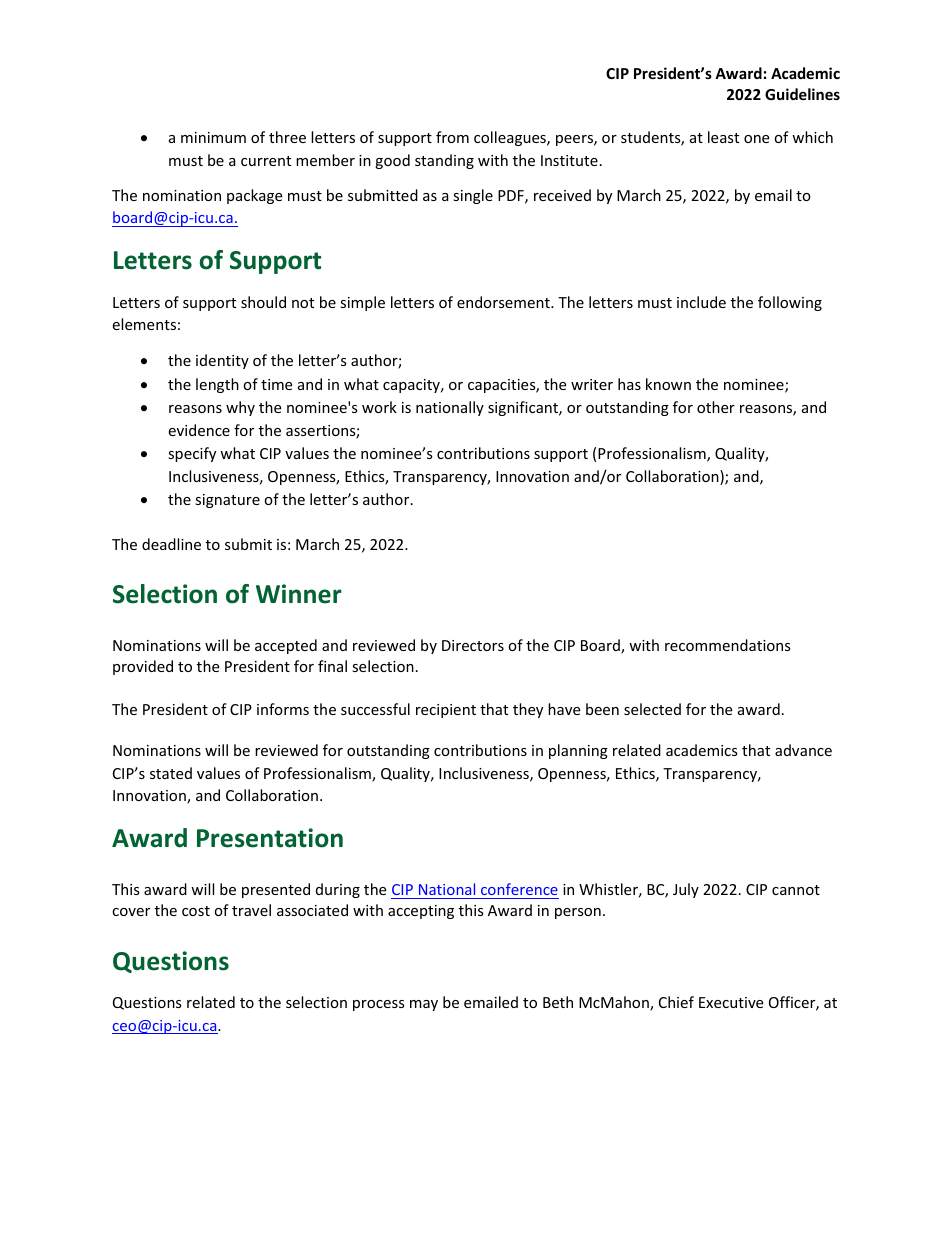  Describe the element at coordinates (452, 137) in the screenshot. I see `from` at that location.
